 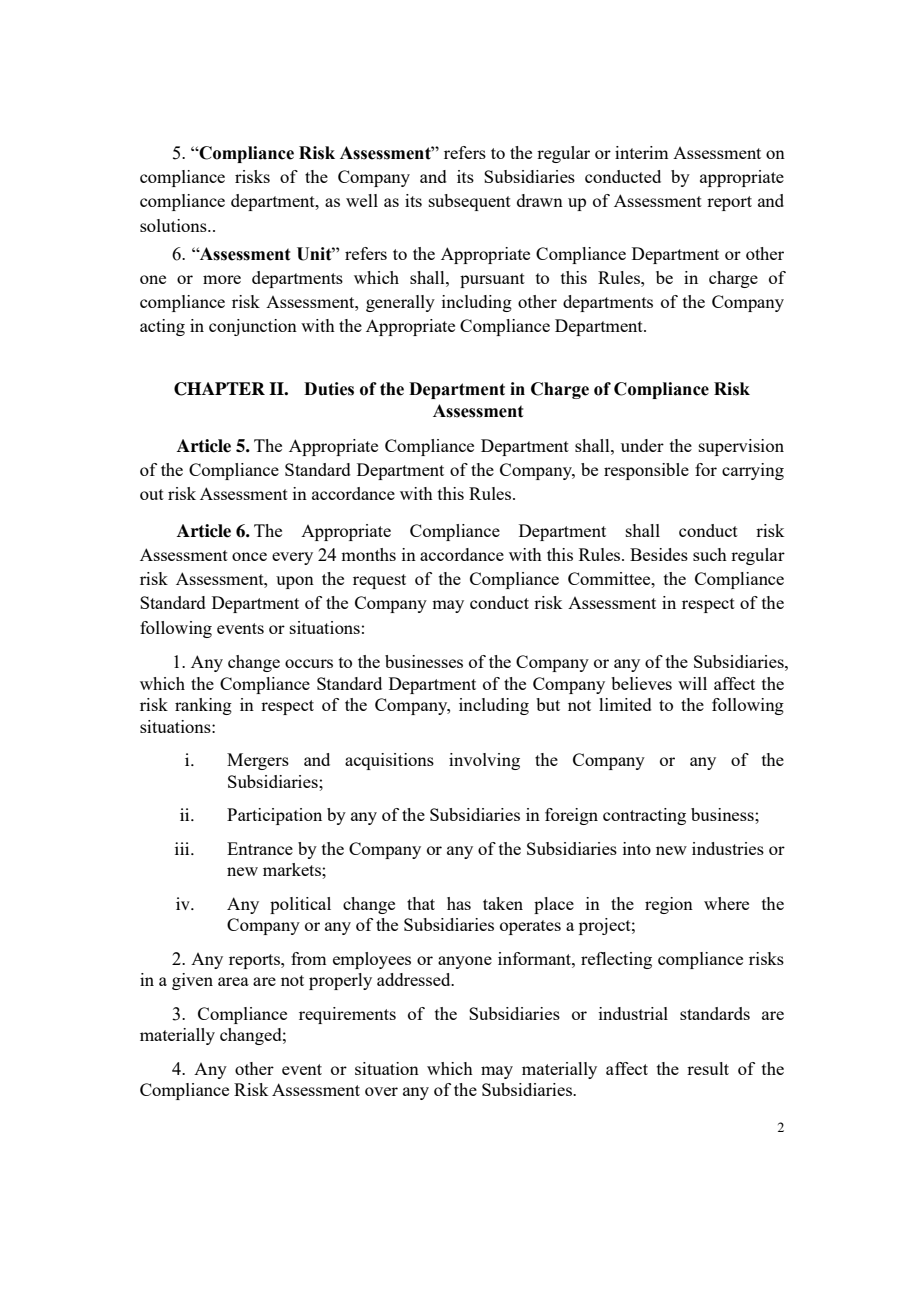 I want to click on interim, so click(x=641, y=152).
